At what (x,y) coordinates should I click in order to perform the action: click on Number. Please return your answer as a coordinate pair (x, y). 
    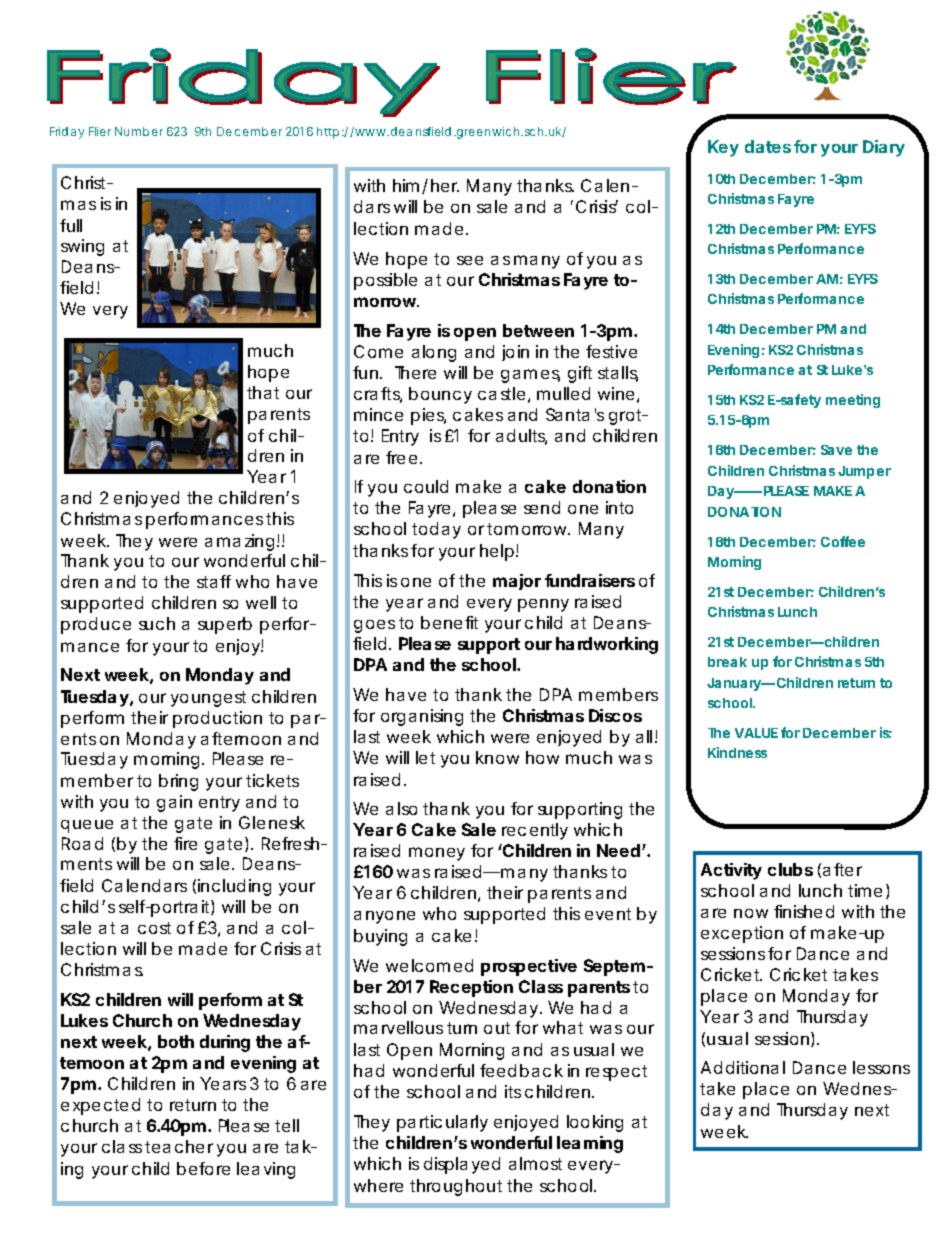
    Looking at the image, I should click on (139, 131).
